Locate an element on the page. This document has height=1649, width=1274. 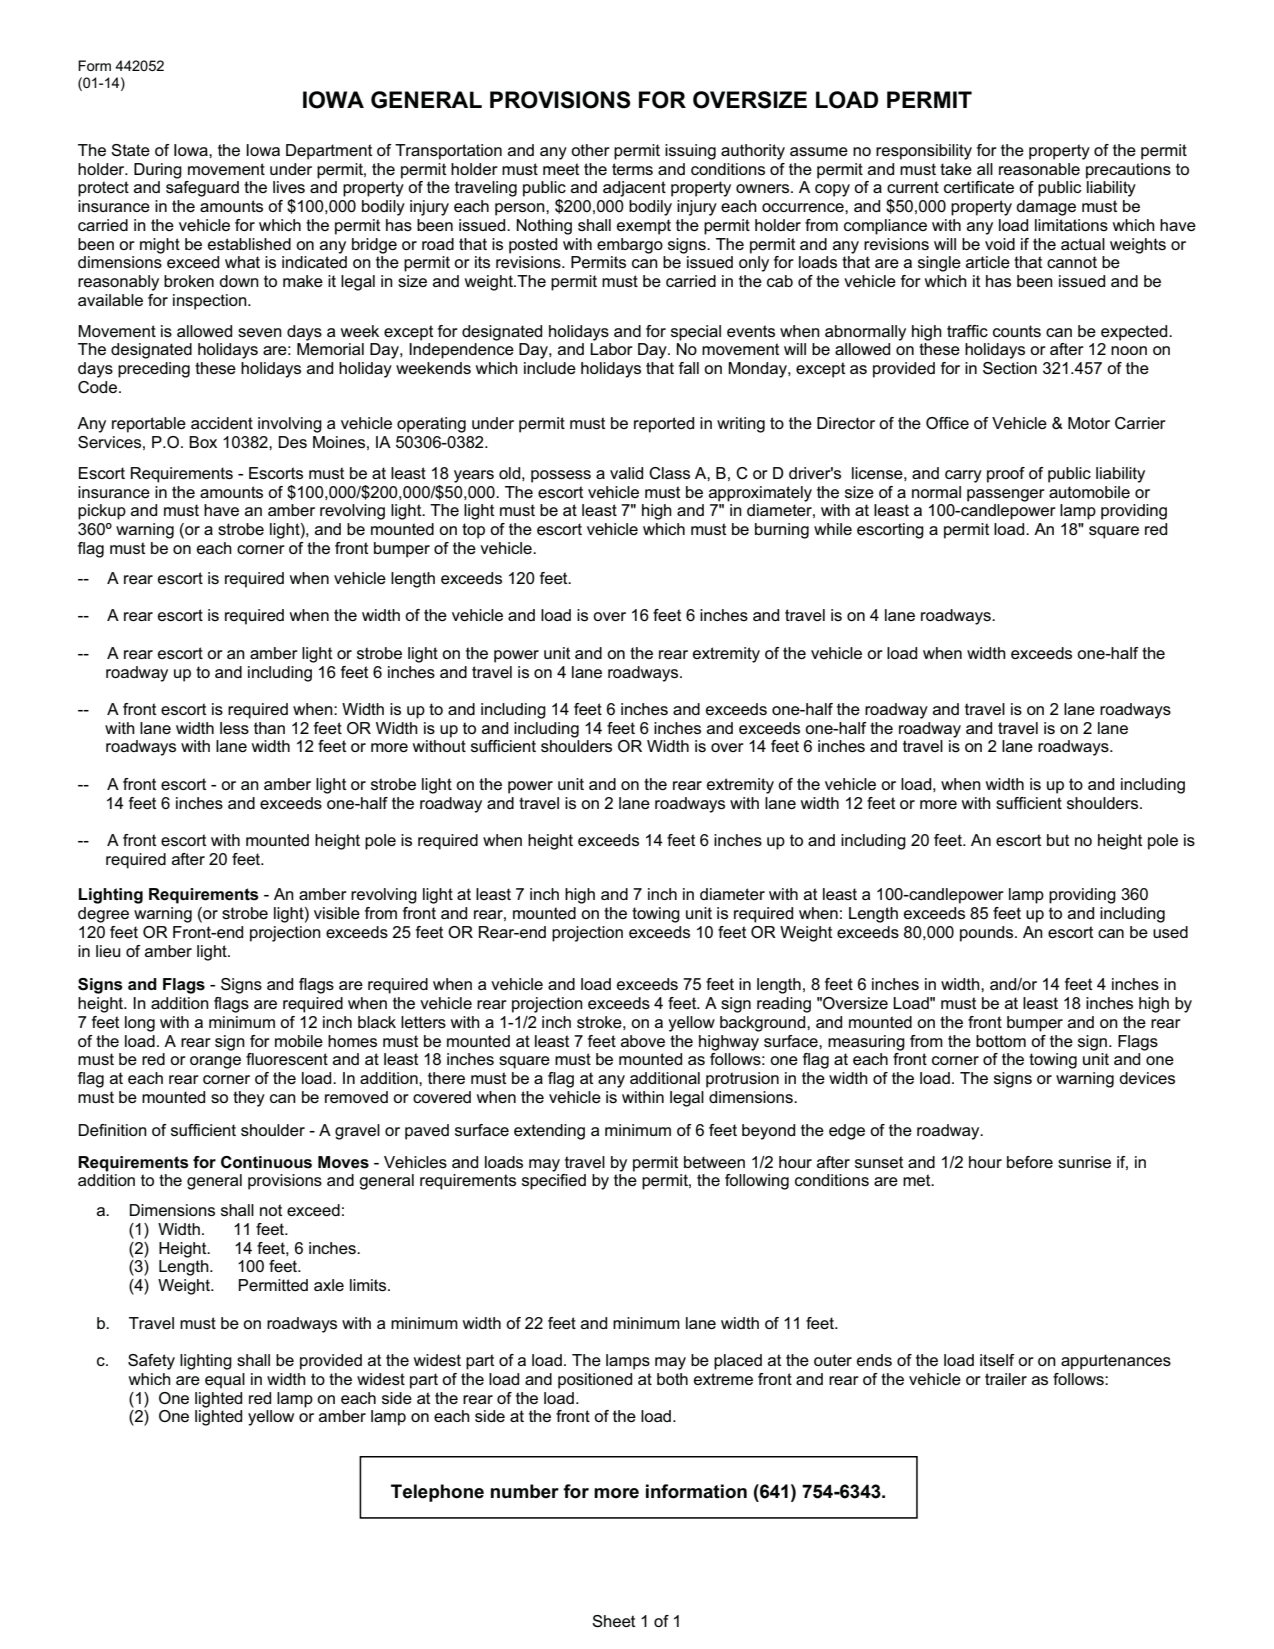
adjacent is located at coordinates (634, 189).
